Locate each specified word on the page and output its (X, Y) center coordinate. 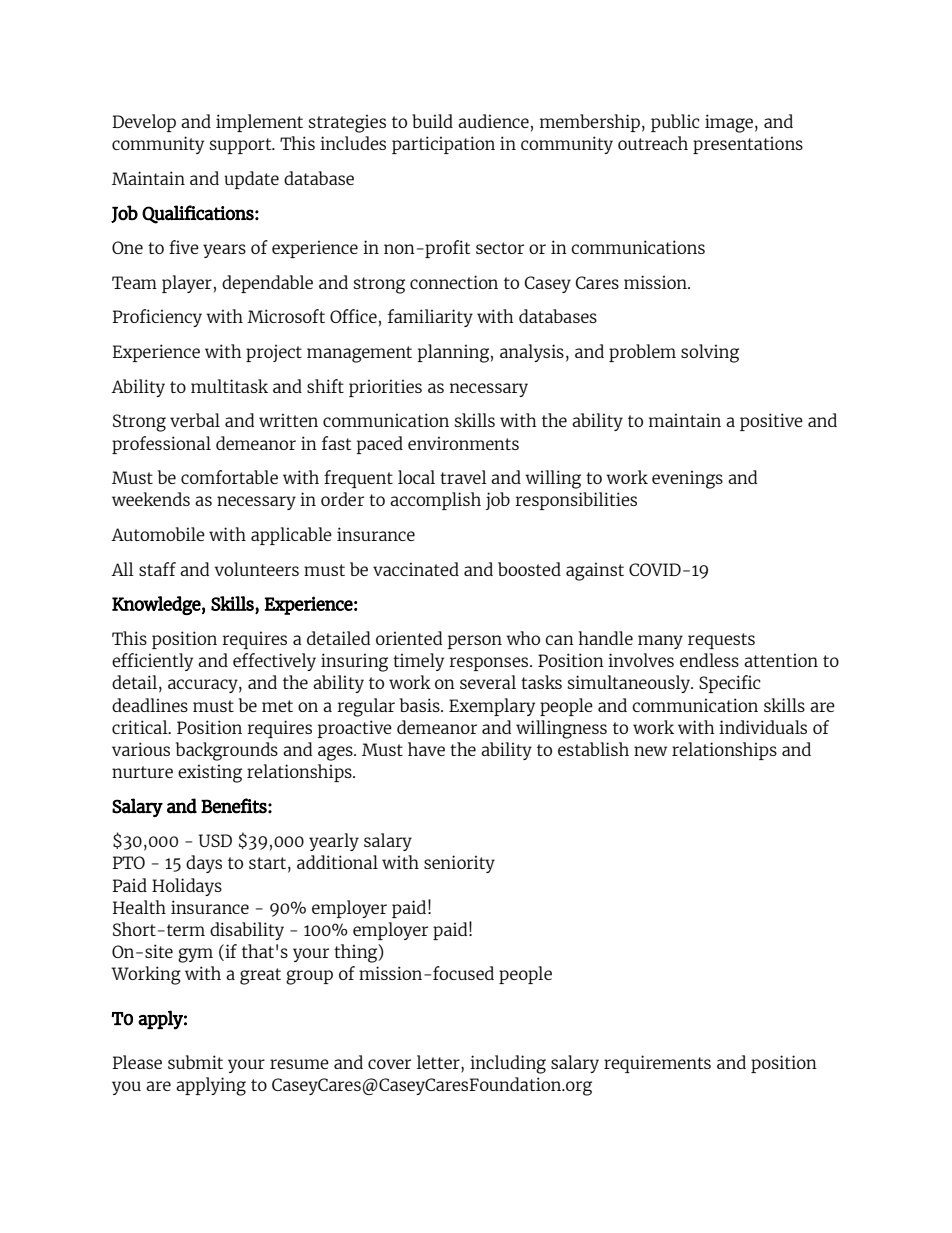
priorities (385, 388)
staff (157, 569)
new (650, 751)
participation (443, 145)
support (242, 146)
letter (439, 1063)
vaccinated (416, 569)
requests (721, 641)
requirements (657, 1064)
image (729, 123)
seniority (459, 864)
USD (215, 840)
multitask (229, 386)
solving (710, 353)
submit (195, 1062)
